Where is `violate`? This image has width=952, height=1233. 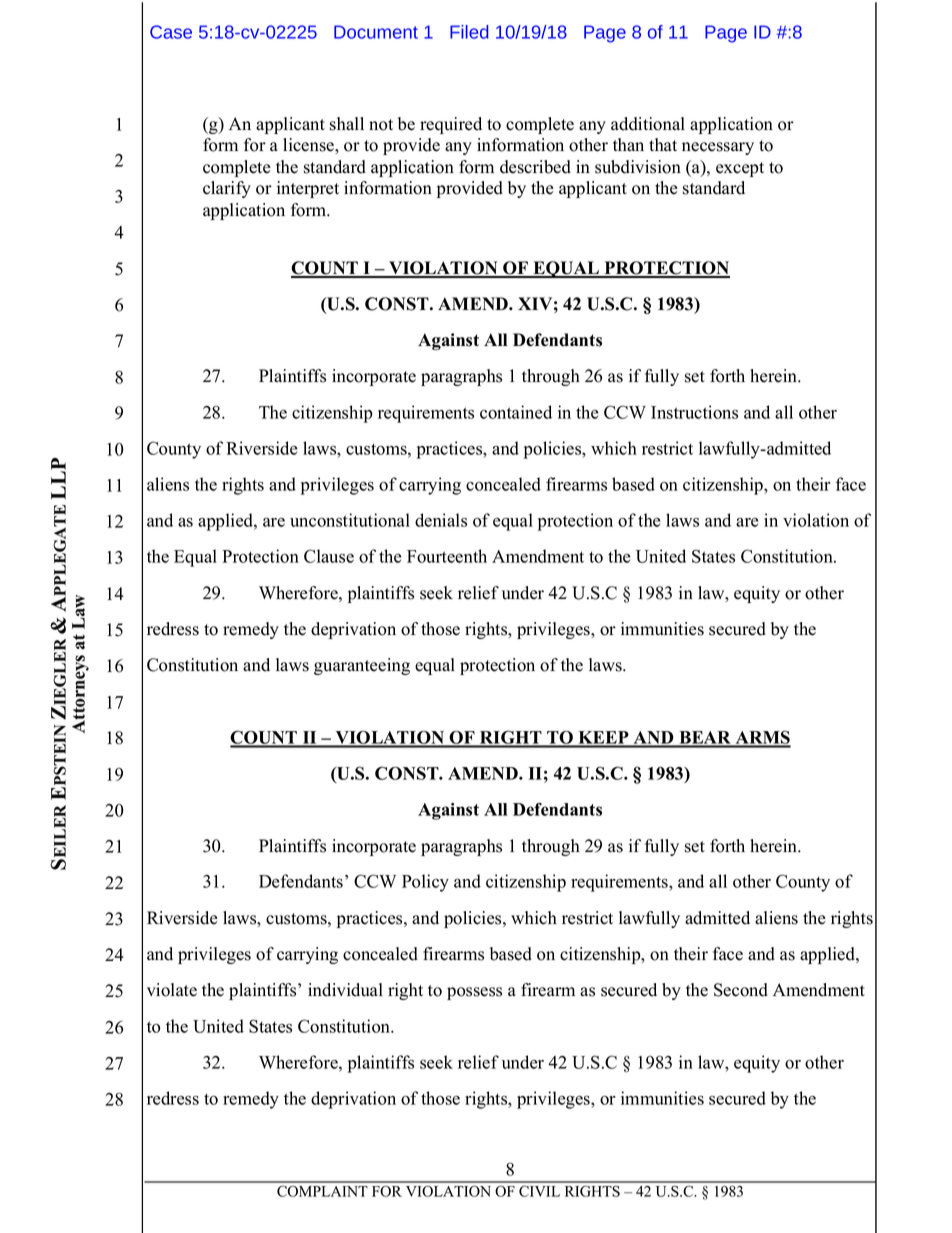 violate is located at coordinates (172, 990).
